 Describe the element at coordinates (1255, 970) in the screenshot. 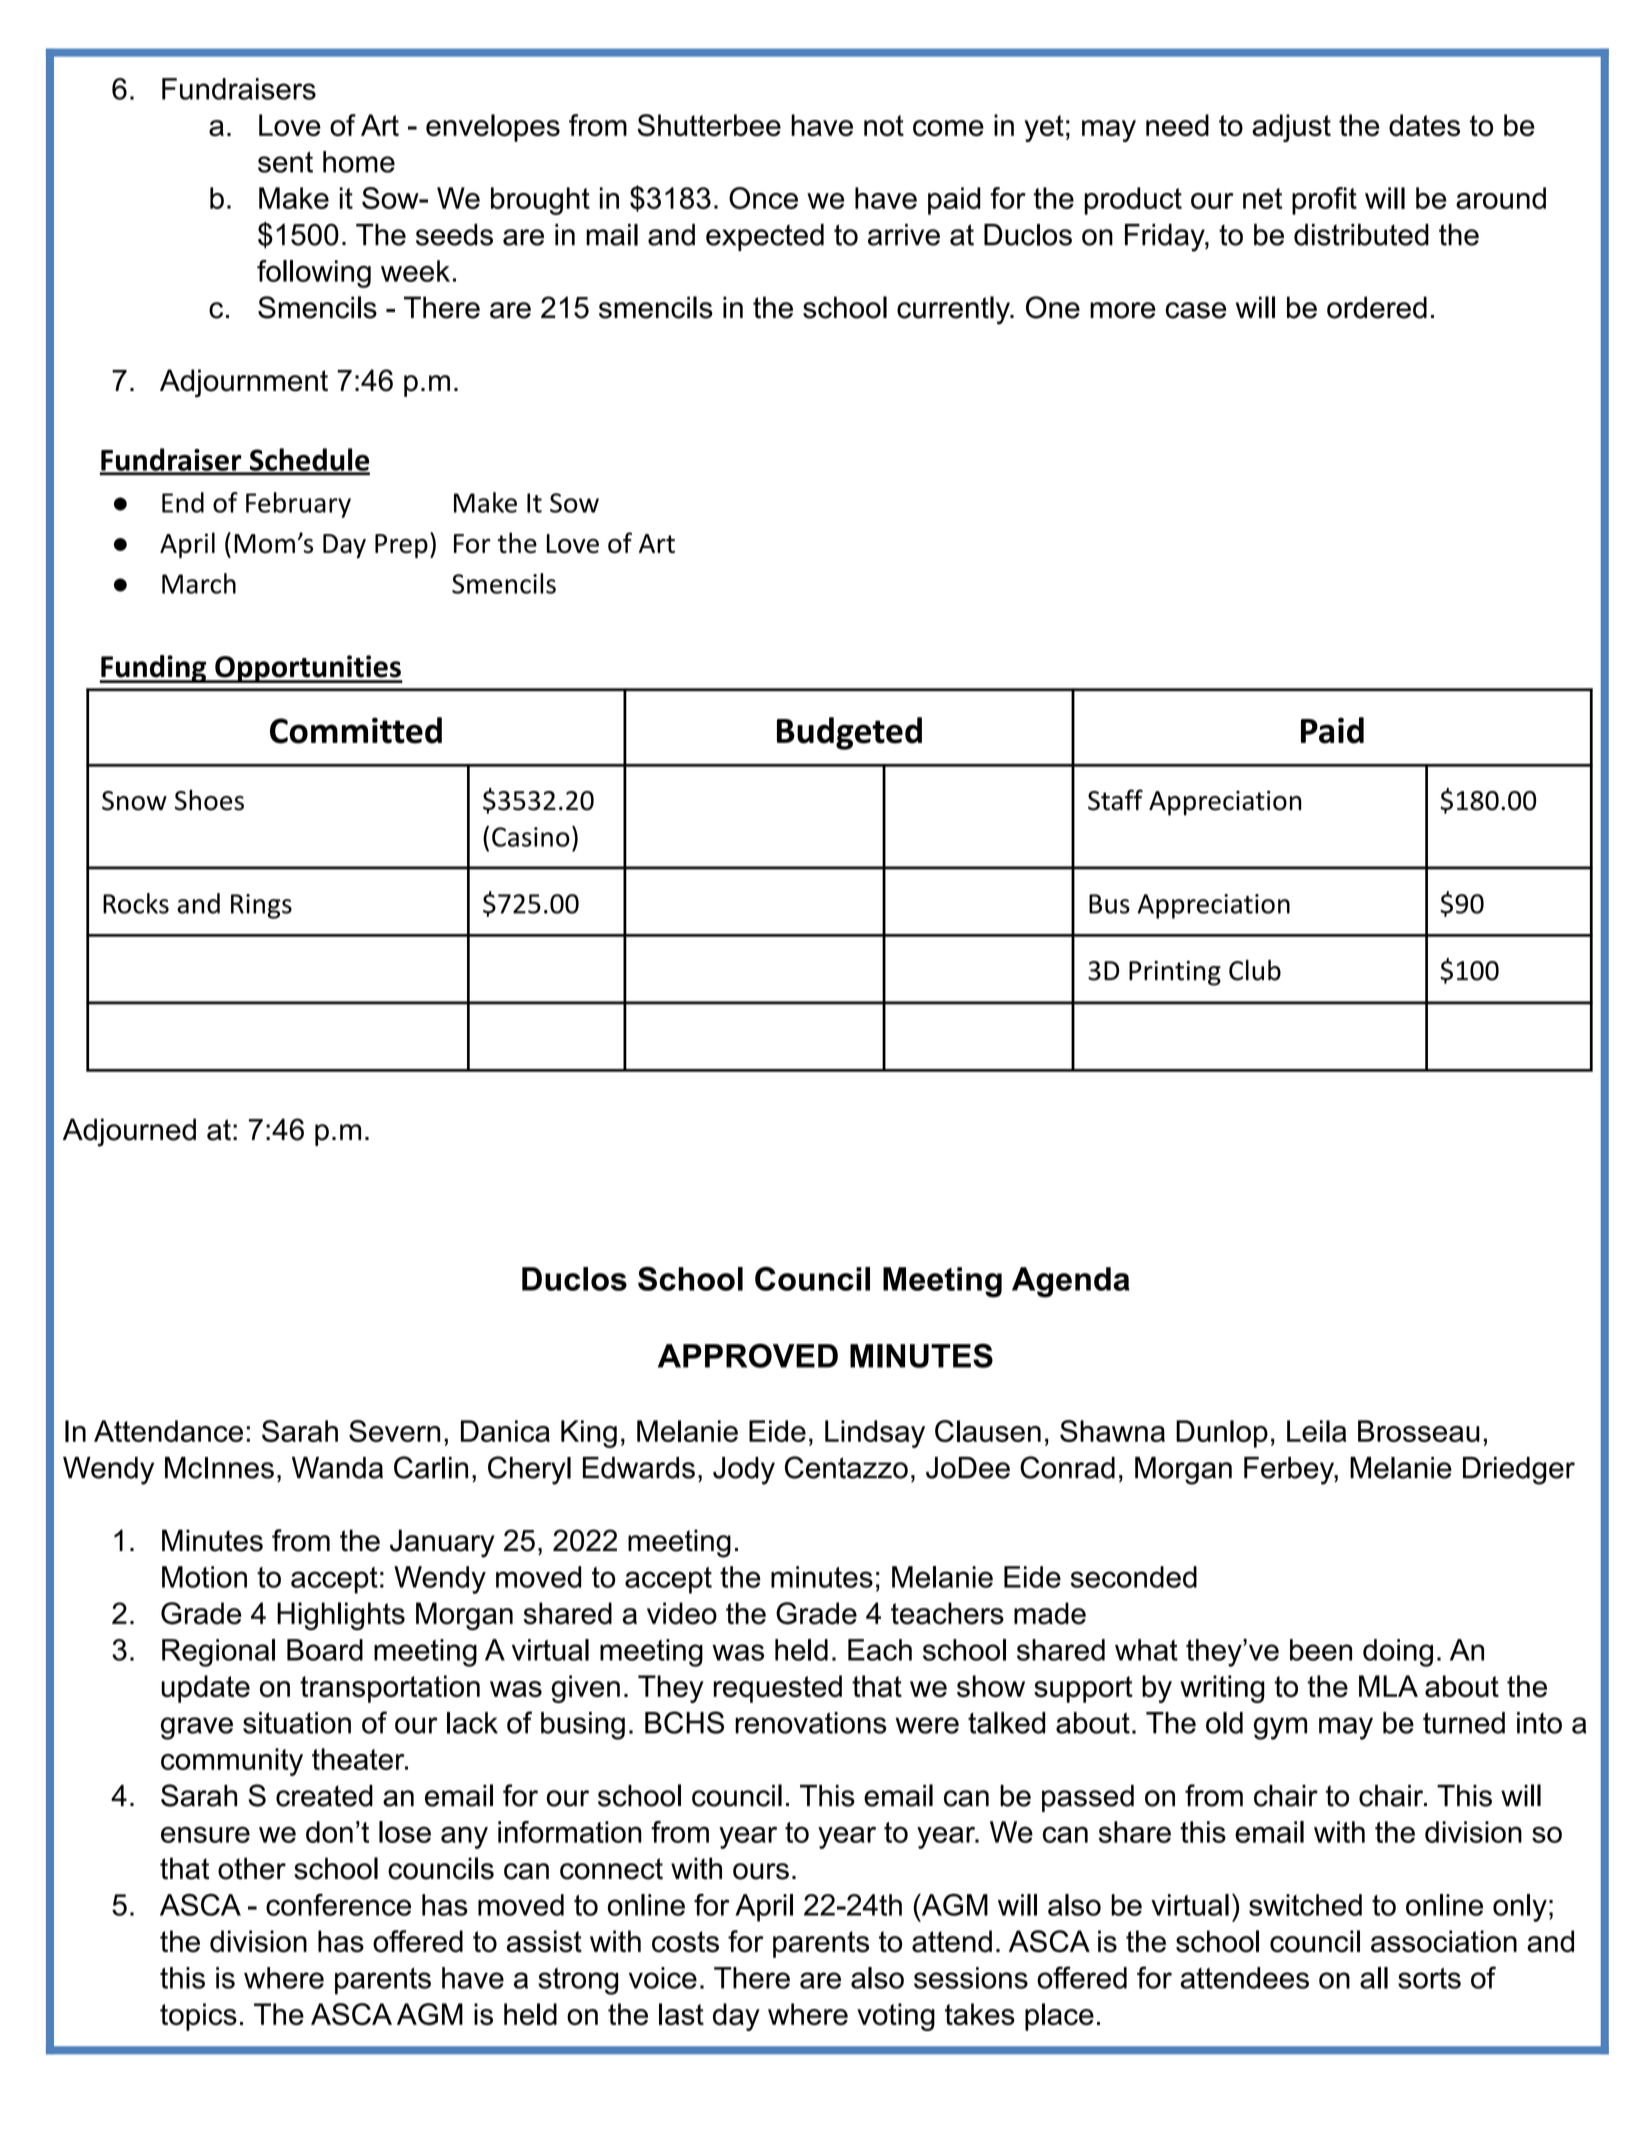

I see `Club` at that location.
